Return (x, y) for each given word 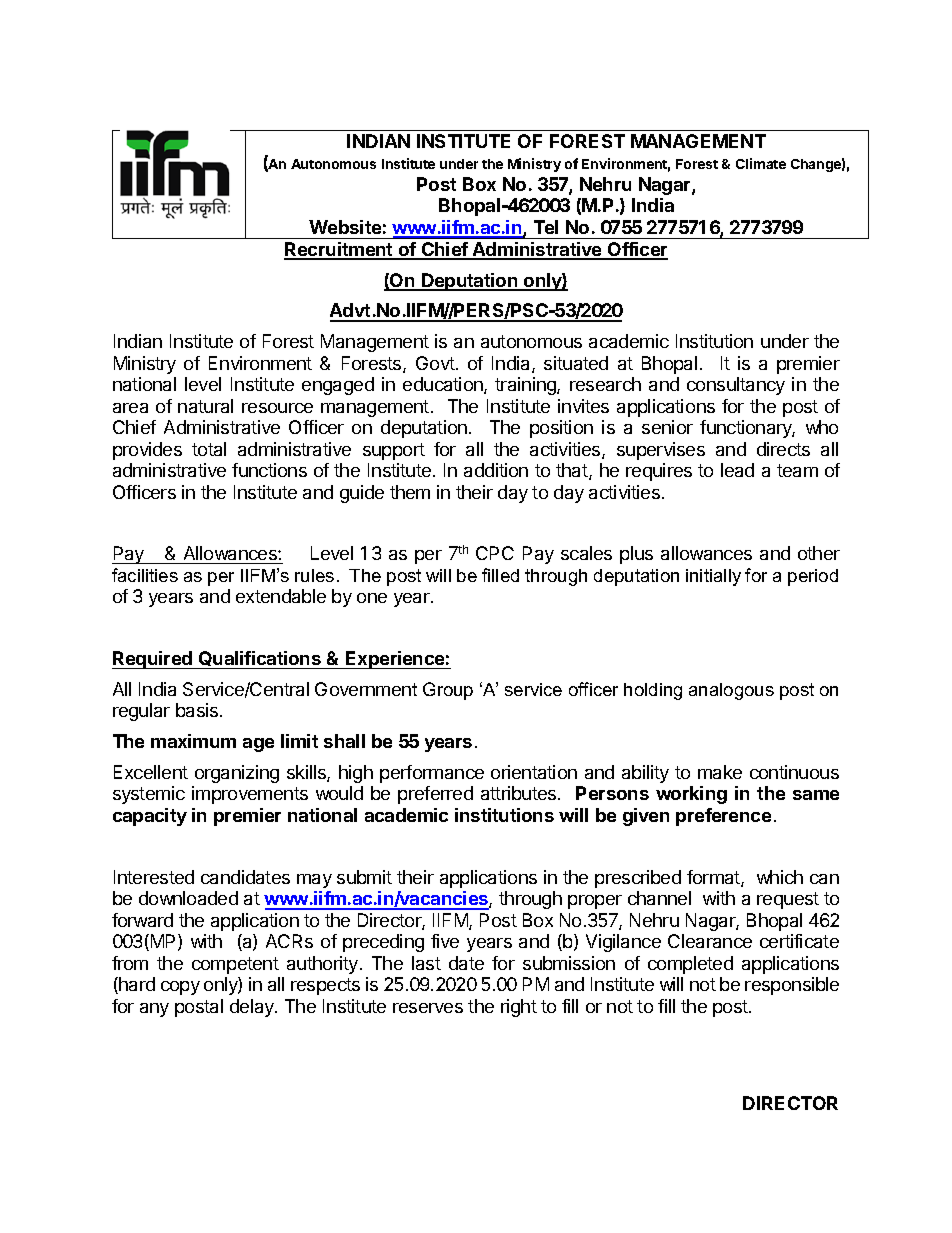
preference (723, 817)
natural (205, 406)
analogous (731, 691)
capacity (150, 817)
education (444, 385)
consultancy (736, 386)
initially (713, 577)
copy (180, 988)
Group (448, 691)
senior (667, 427)
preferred (435, 795)
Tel (546, 227)
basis (198, 710)
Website (345, 227)
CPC (495, 553)
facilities (145, 575)
